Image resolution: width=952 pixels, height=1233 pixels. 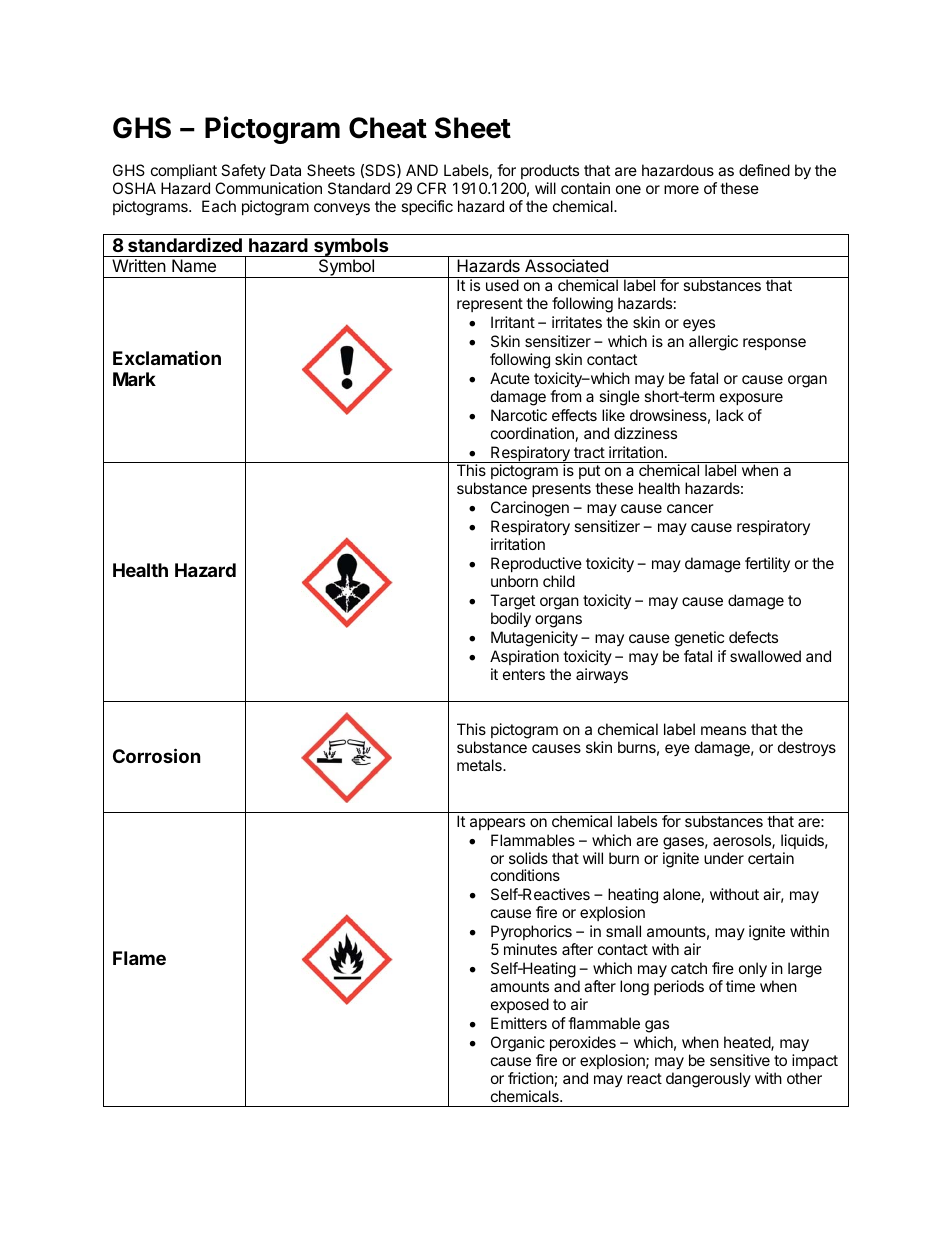 I want to click on Emitters, so click(x=519, y=1023).
